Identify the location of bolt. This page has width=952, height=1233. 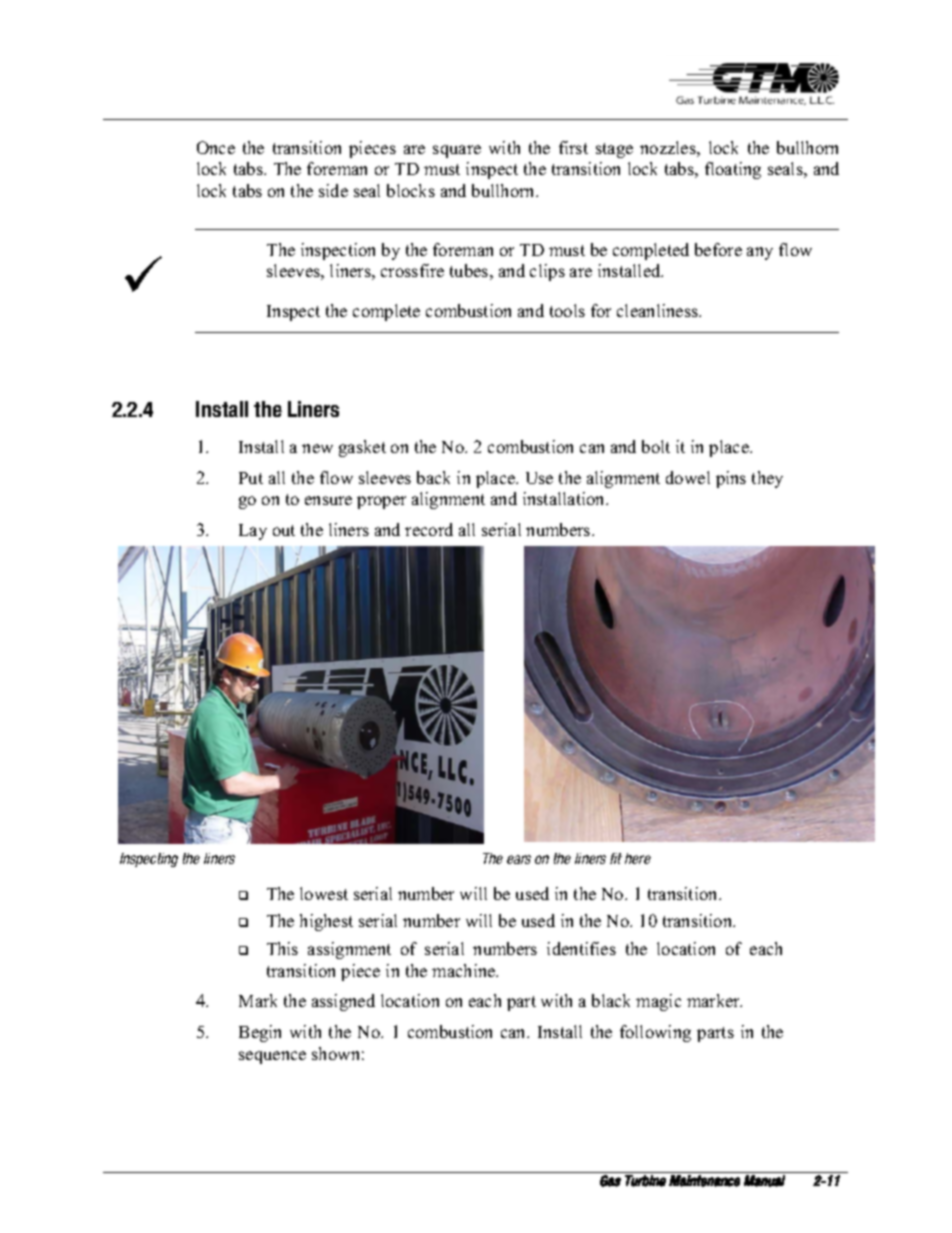
(656, 446).
